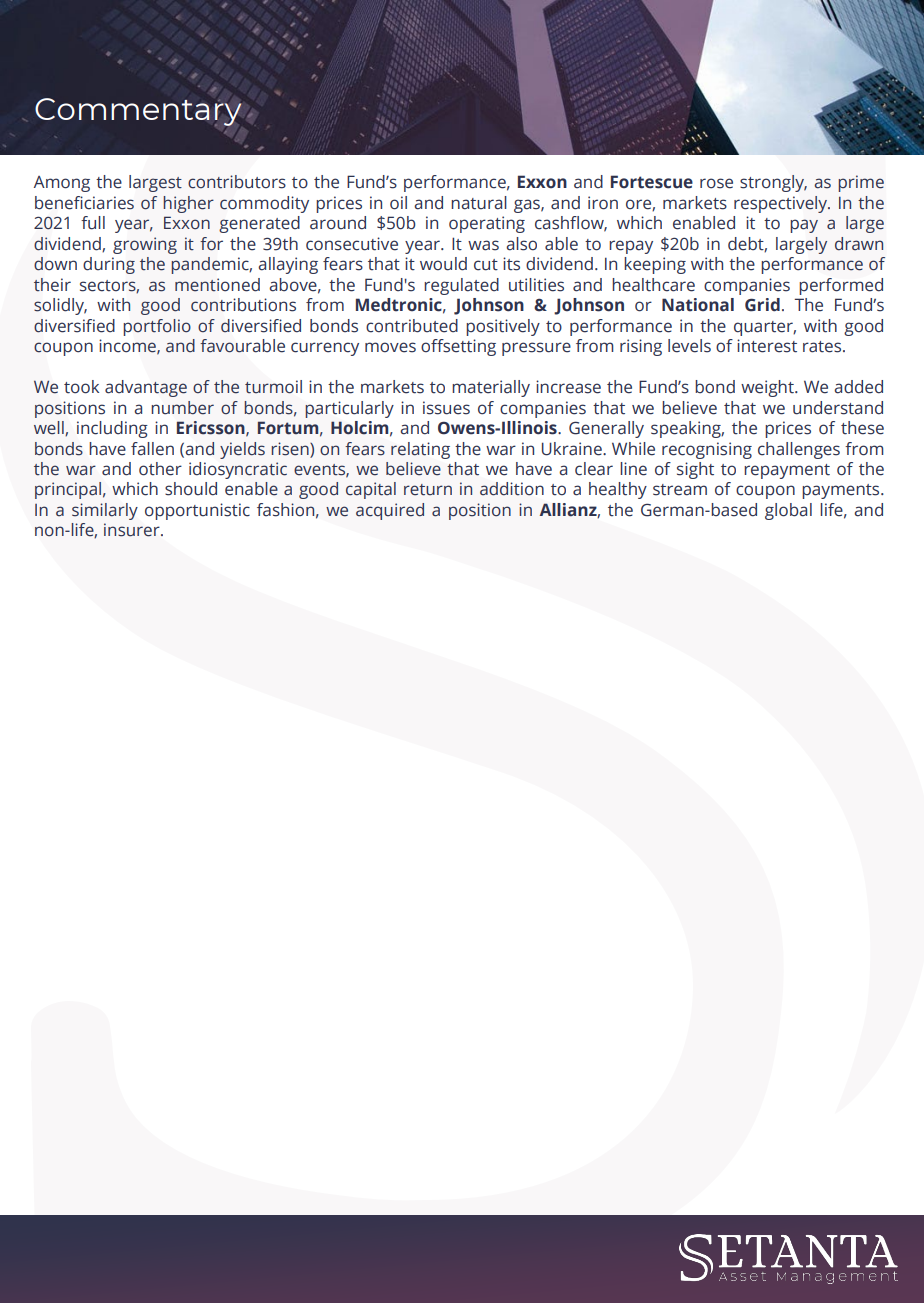 This image has height=1303, width=924. What do you see at coordinates (217, 285) in the image?
I see `mentioned` at bounding box center [217, 285].
